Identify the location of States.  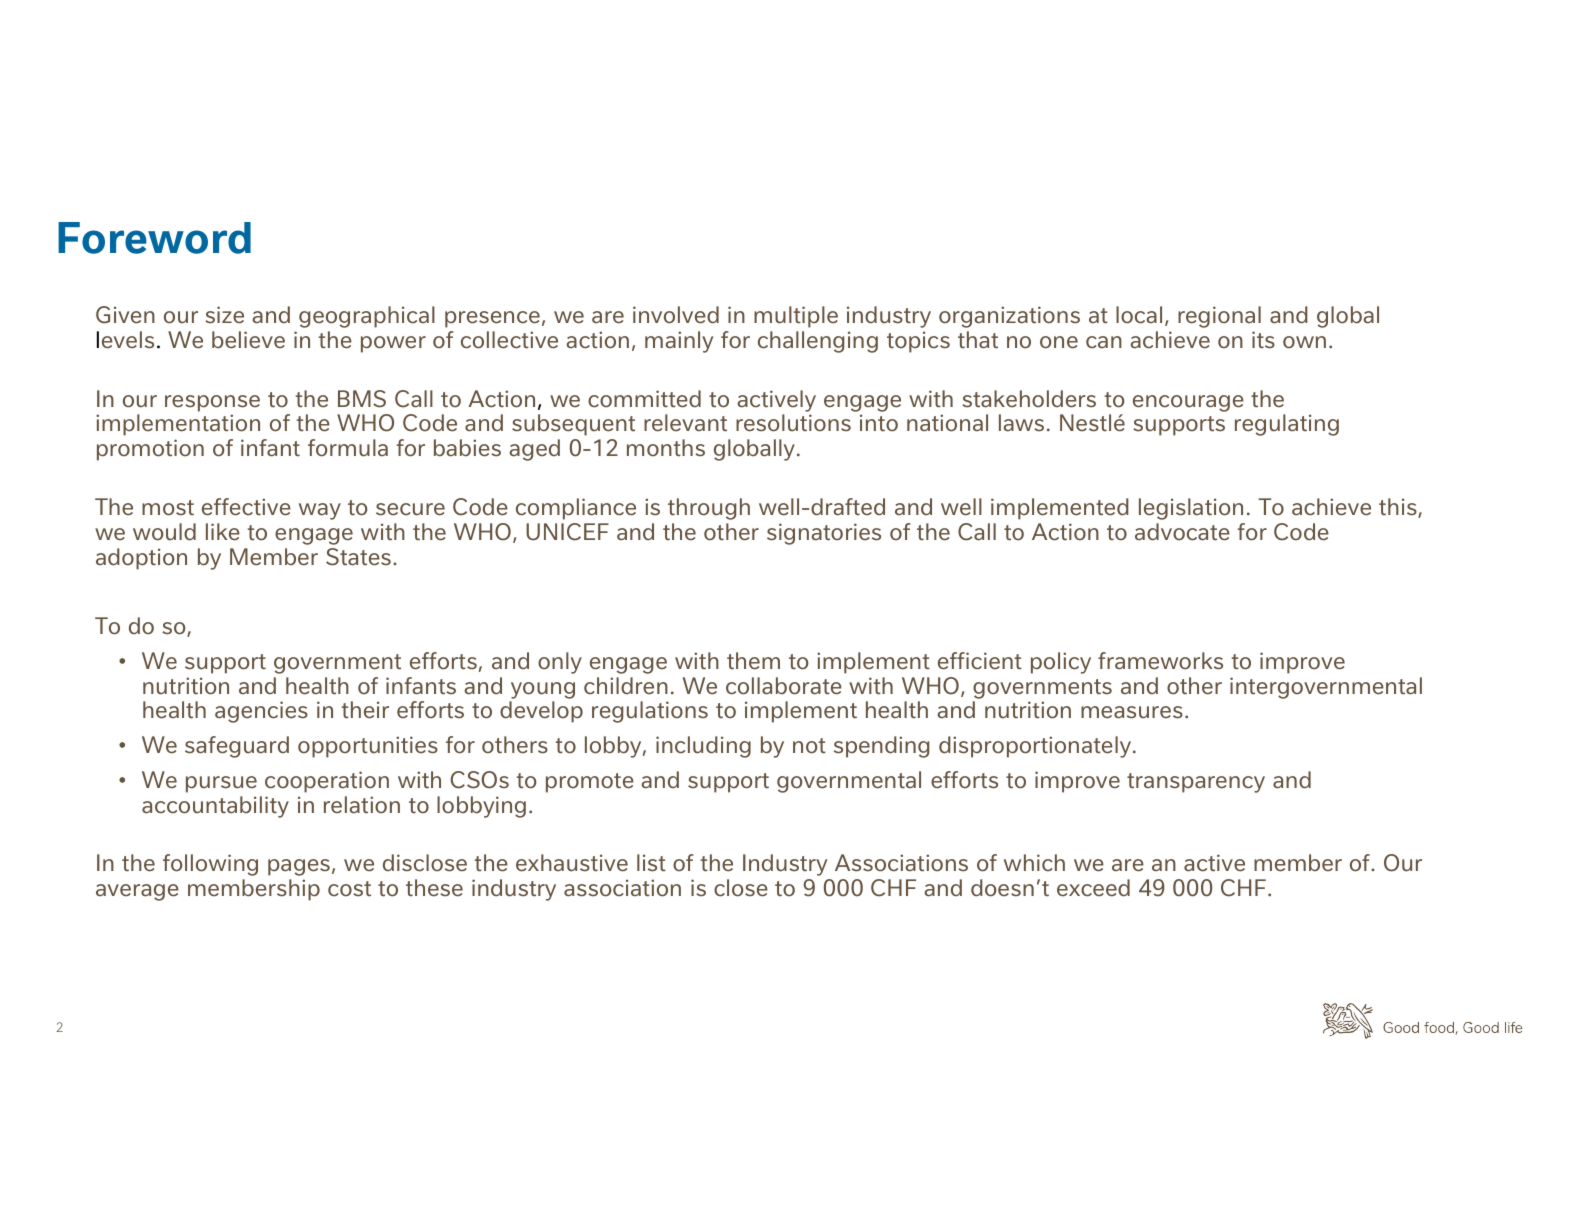
(358, 557).
